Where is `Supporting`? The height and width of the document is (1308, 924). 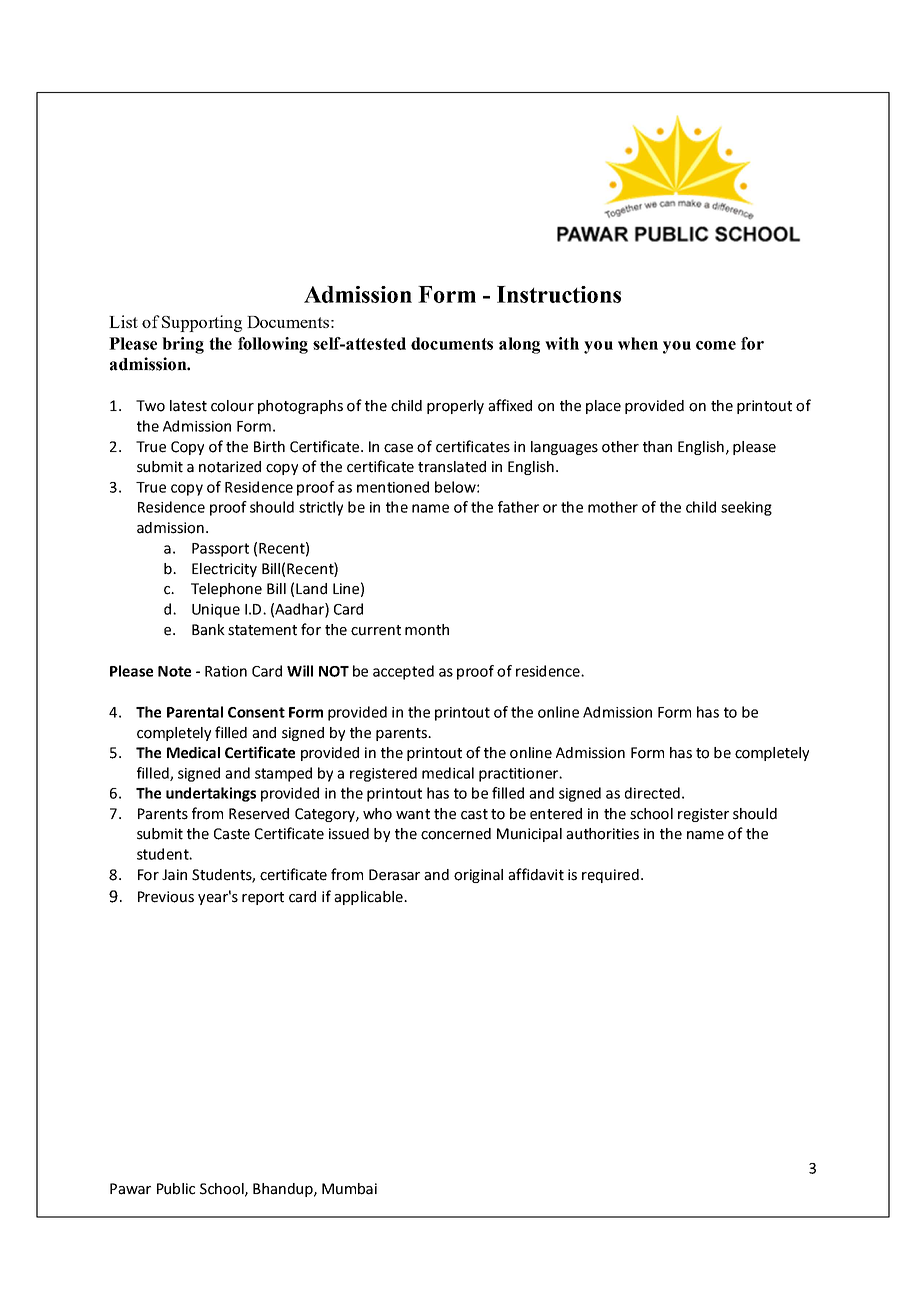
Supporting is located at coordinates (202, 323).
